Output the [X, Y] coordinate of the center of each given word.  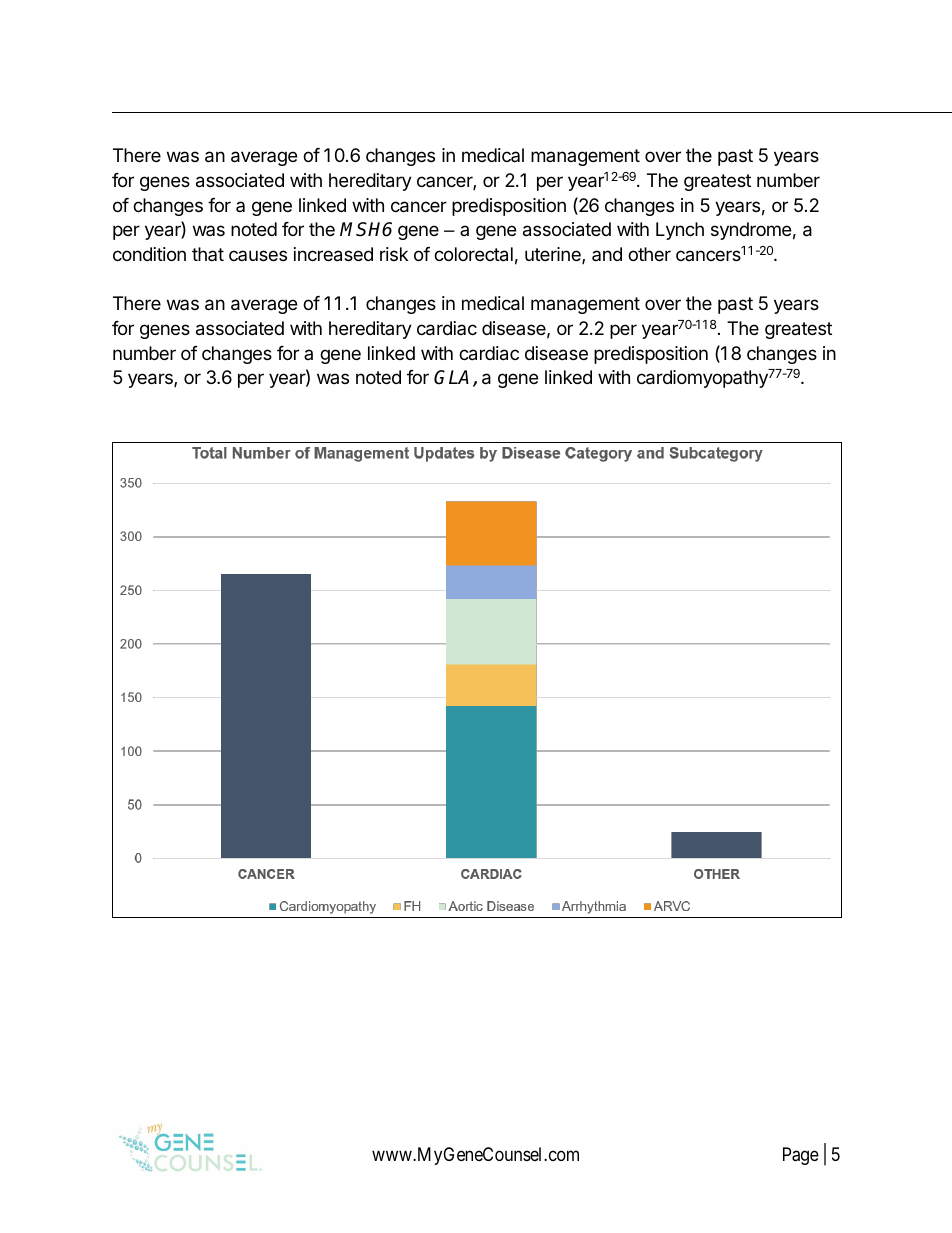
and [607, 254]
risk [394, 254]
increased [333, 254]
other [649, 254]
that [208, 254]
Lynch [680, 231]
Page [801, 1156]
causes [258, 255]
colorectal [473, 254]
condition [149, 254]
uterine [554, 255]
